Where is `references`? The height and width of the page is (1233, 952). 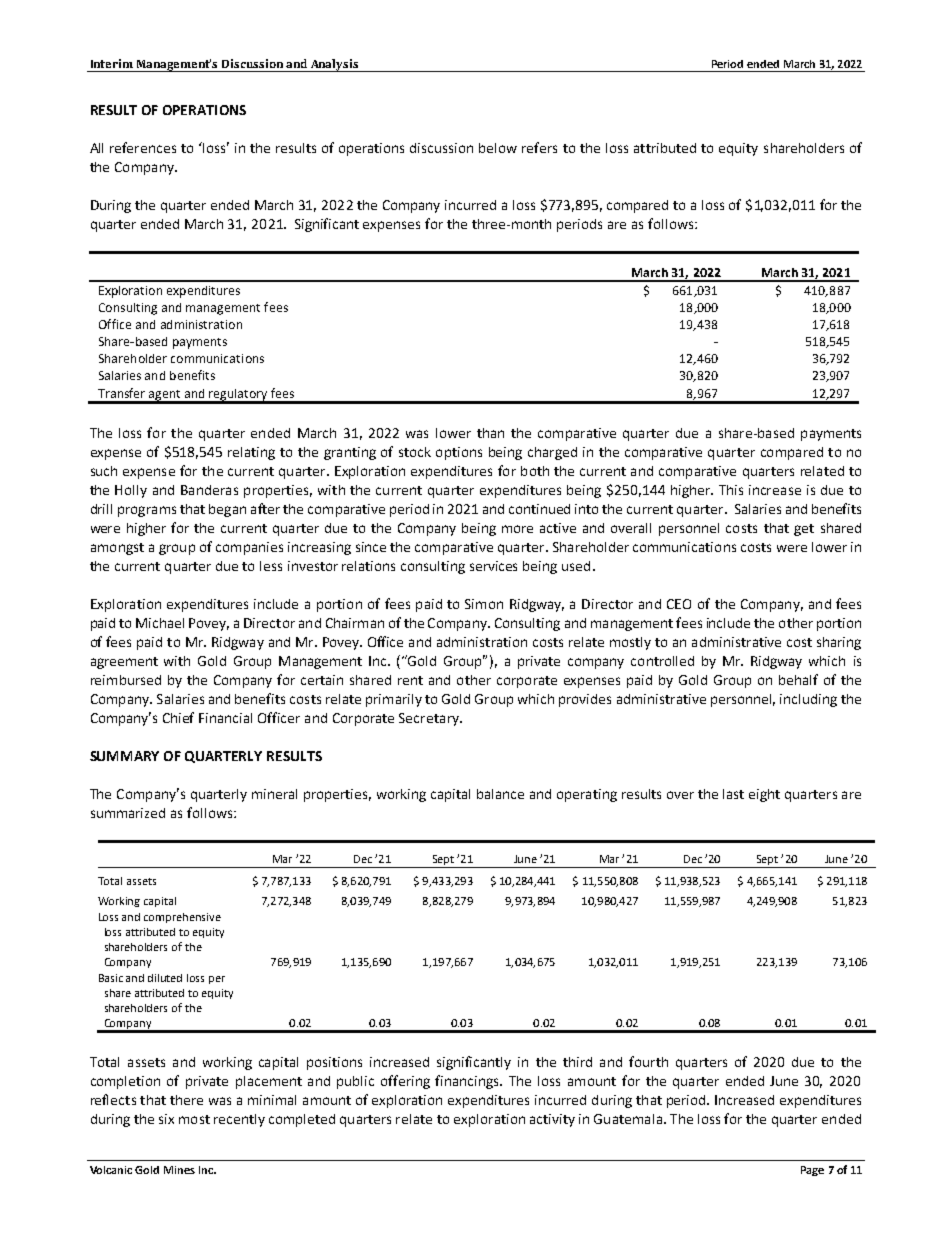 references is located at coordinates (143, 147).
